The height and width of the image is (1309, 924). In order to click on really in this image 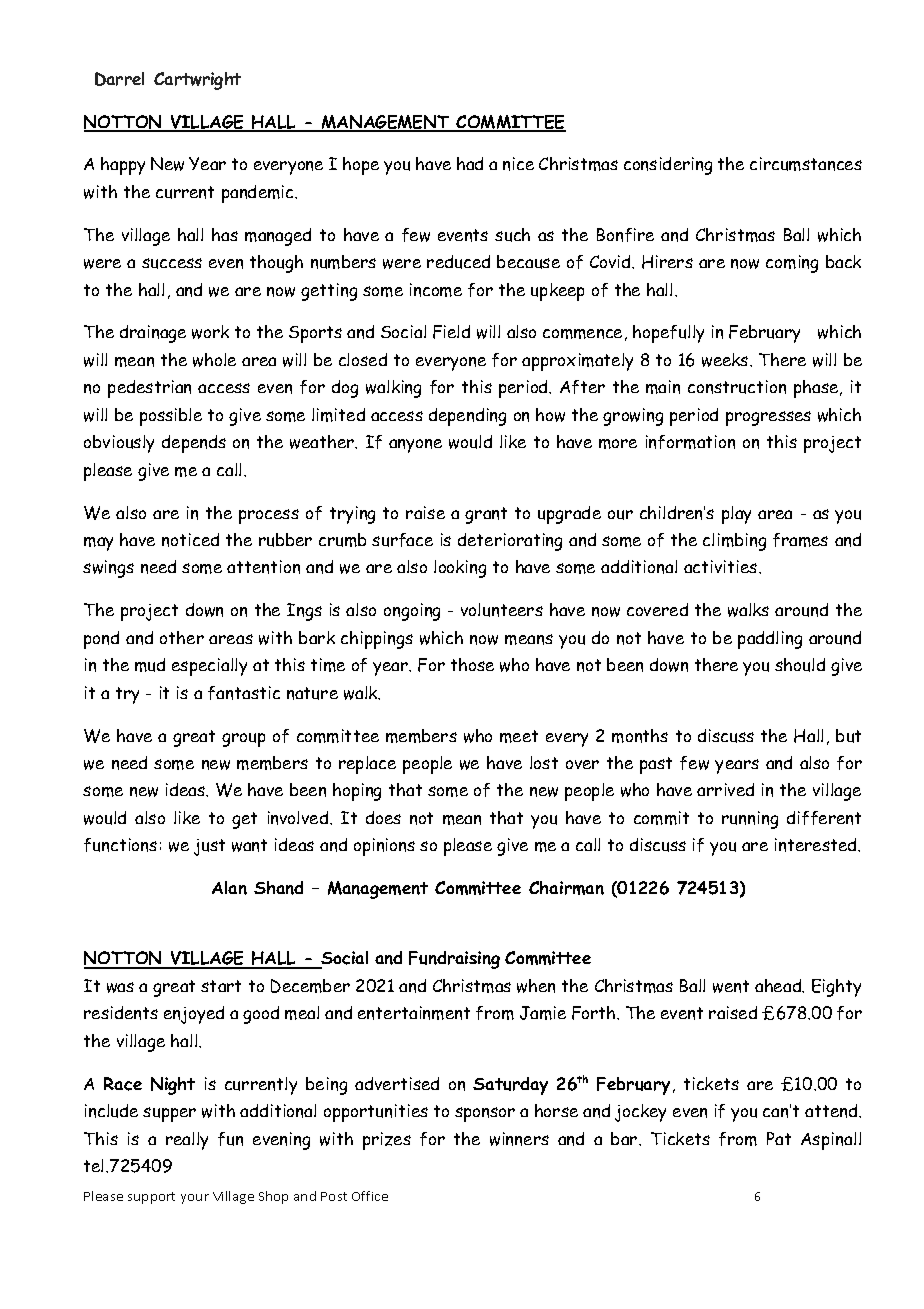, I will do `click(187, 1141)`.
